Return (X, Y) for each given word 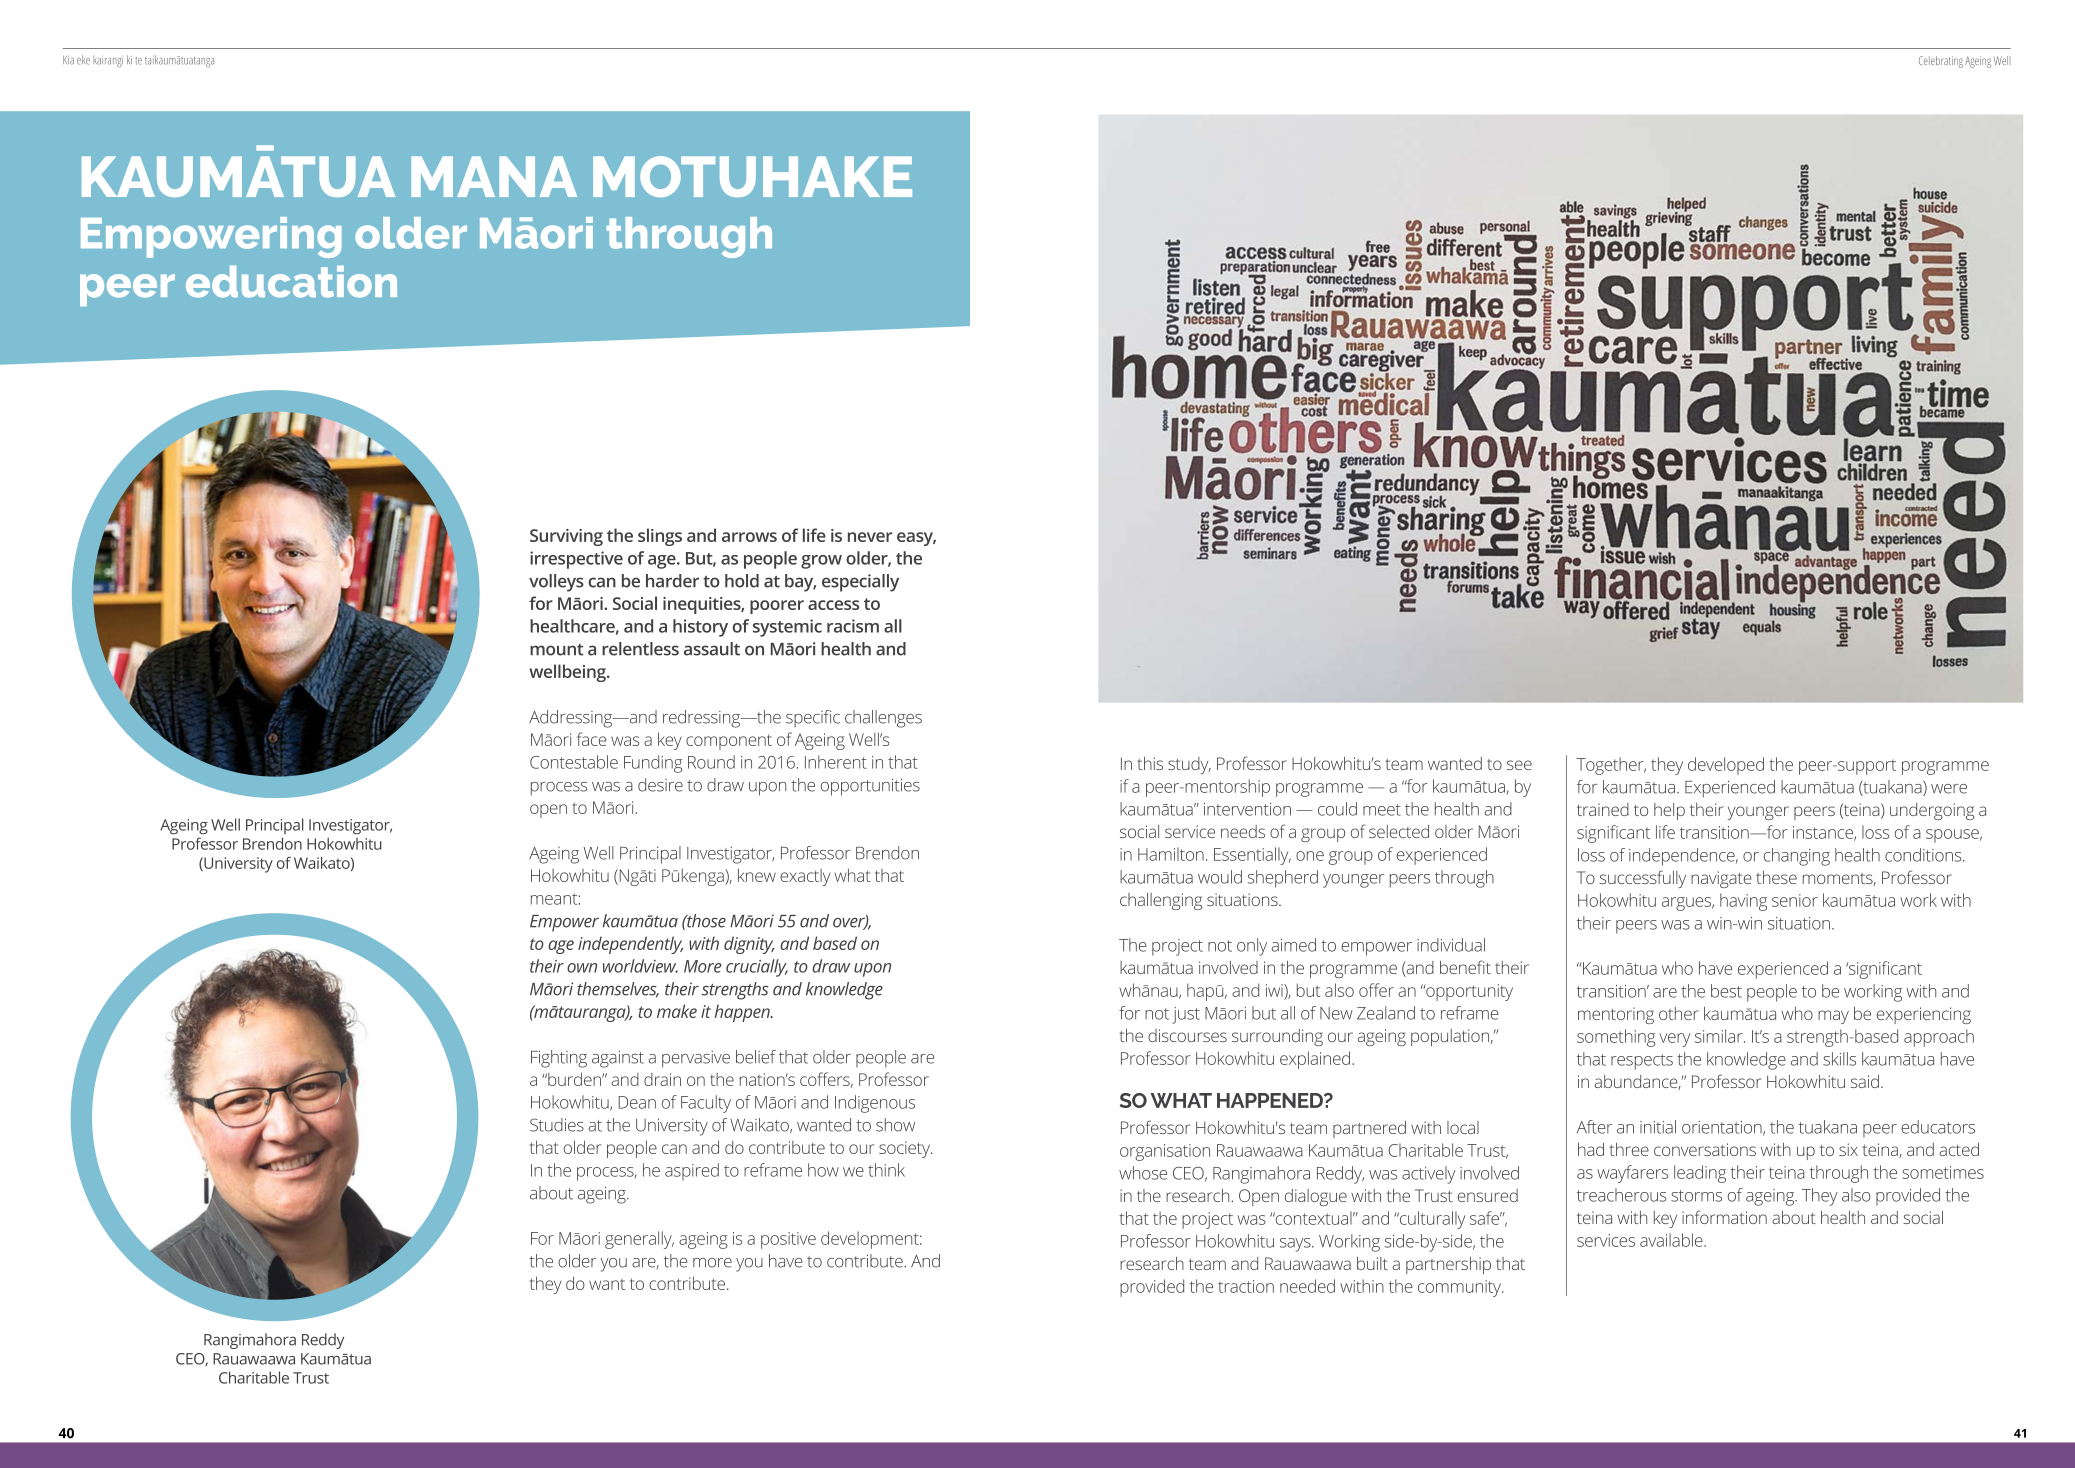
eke (83, 60)
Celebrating (1941, 62)
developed (1726, 766)
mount (557, 650)
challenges (883, 719)
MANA (494, 176)
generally (639, 1240)
